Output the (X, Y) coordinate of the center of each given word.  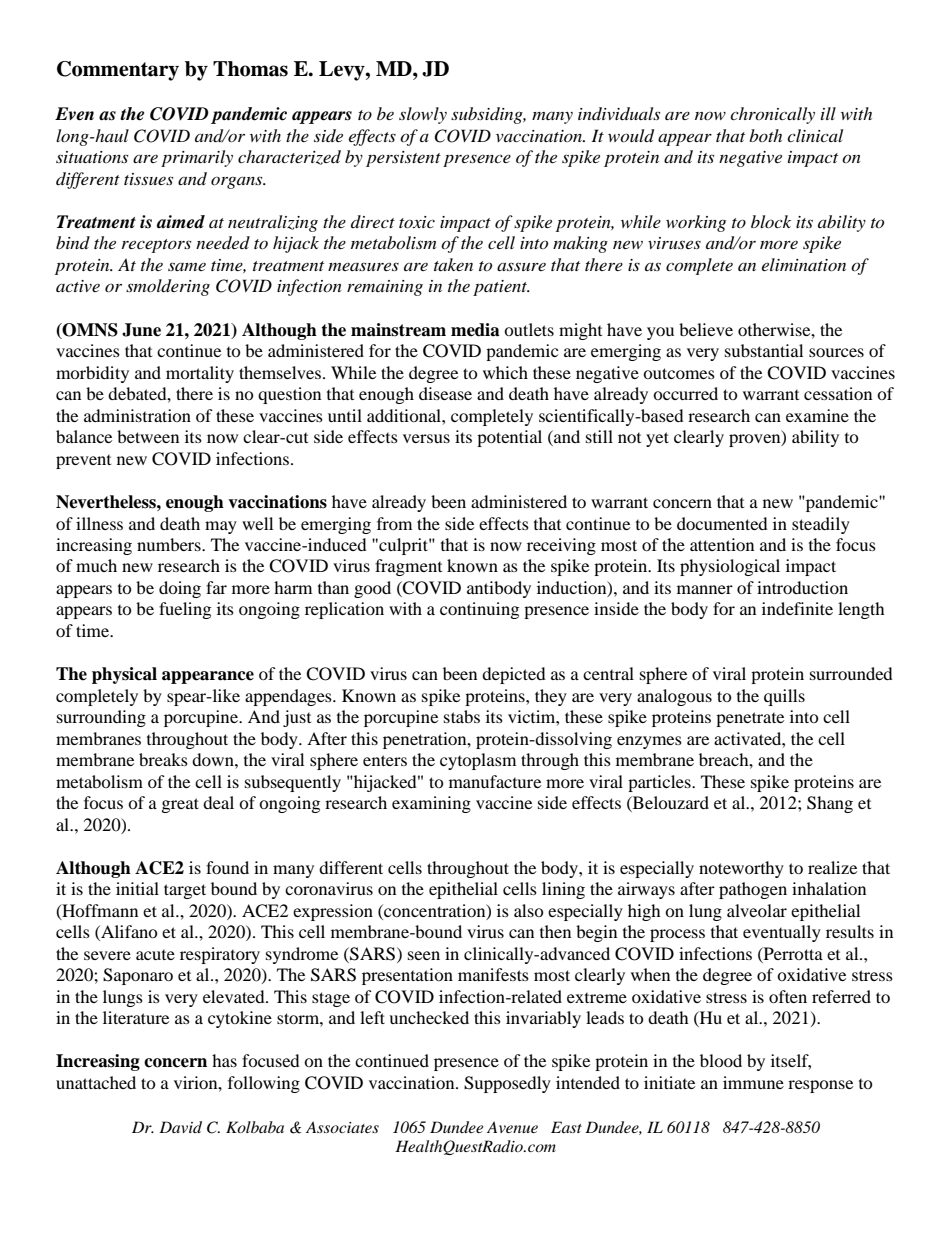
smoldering (168, 287)
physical (124, 675)
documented (722, 523)
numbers (170, 544)
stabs (462, 716)
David (180, 1127)
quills (784, 697)
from (394, 523)
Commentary (118, 71)
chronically (772, 115)
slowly (423, 115)
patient (501, 288)
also (529, 910)
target (185, 891)
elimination (804, 264)
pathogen (753, 890)
